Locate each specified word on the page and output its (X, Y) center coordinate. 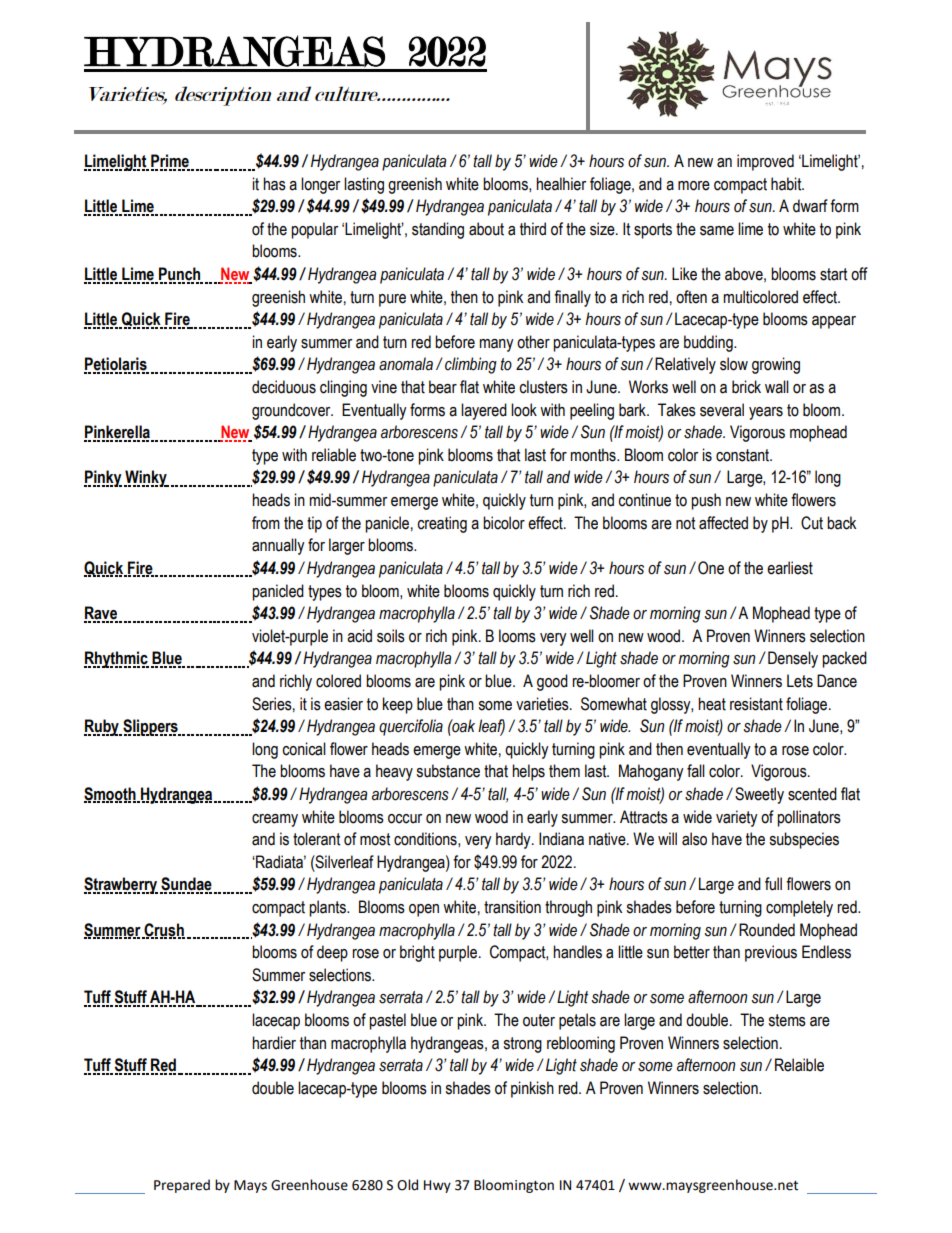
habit (787, 184)
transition (512, 907)
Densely (793, 659)
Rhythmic (116, 659)
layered (484, 411)
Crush (163, 930)
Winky (146, 478)
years (766, 413)
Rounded (767, 930)
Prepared (182, 1186)
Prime (170, 162)
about (486, 229)
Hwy (437, 1186)
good (552, 682)
